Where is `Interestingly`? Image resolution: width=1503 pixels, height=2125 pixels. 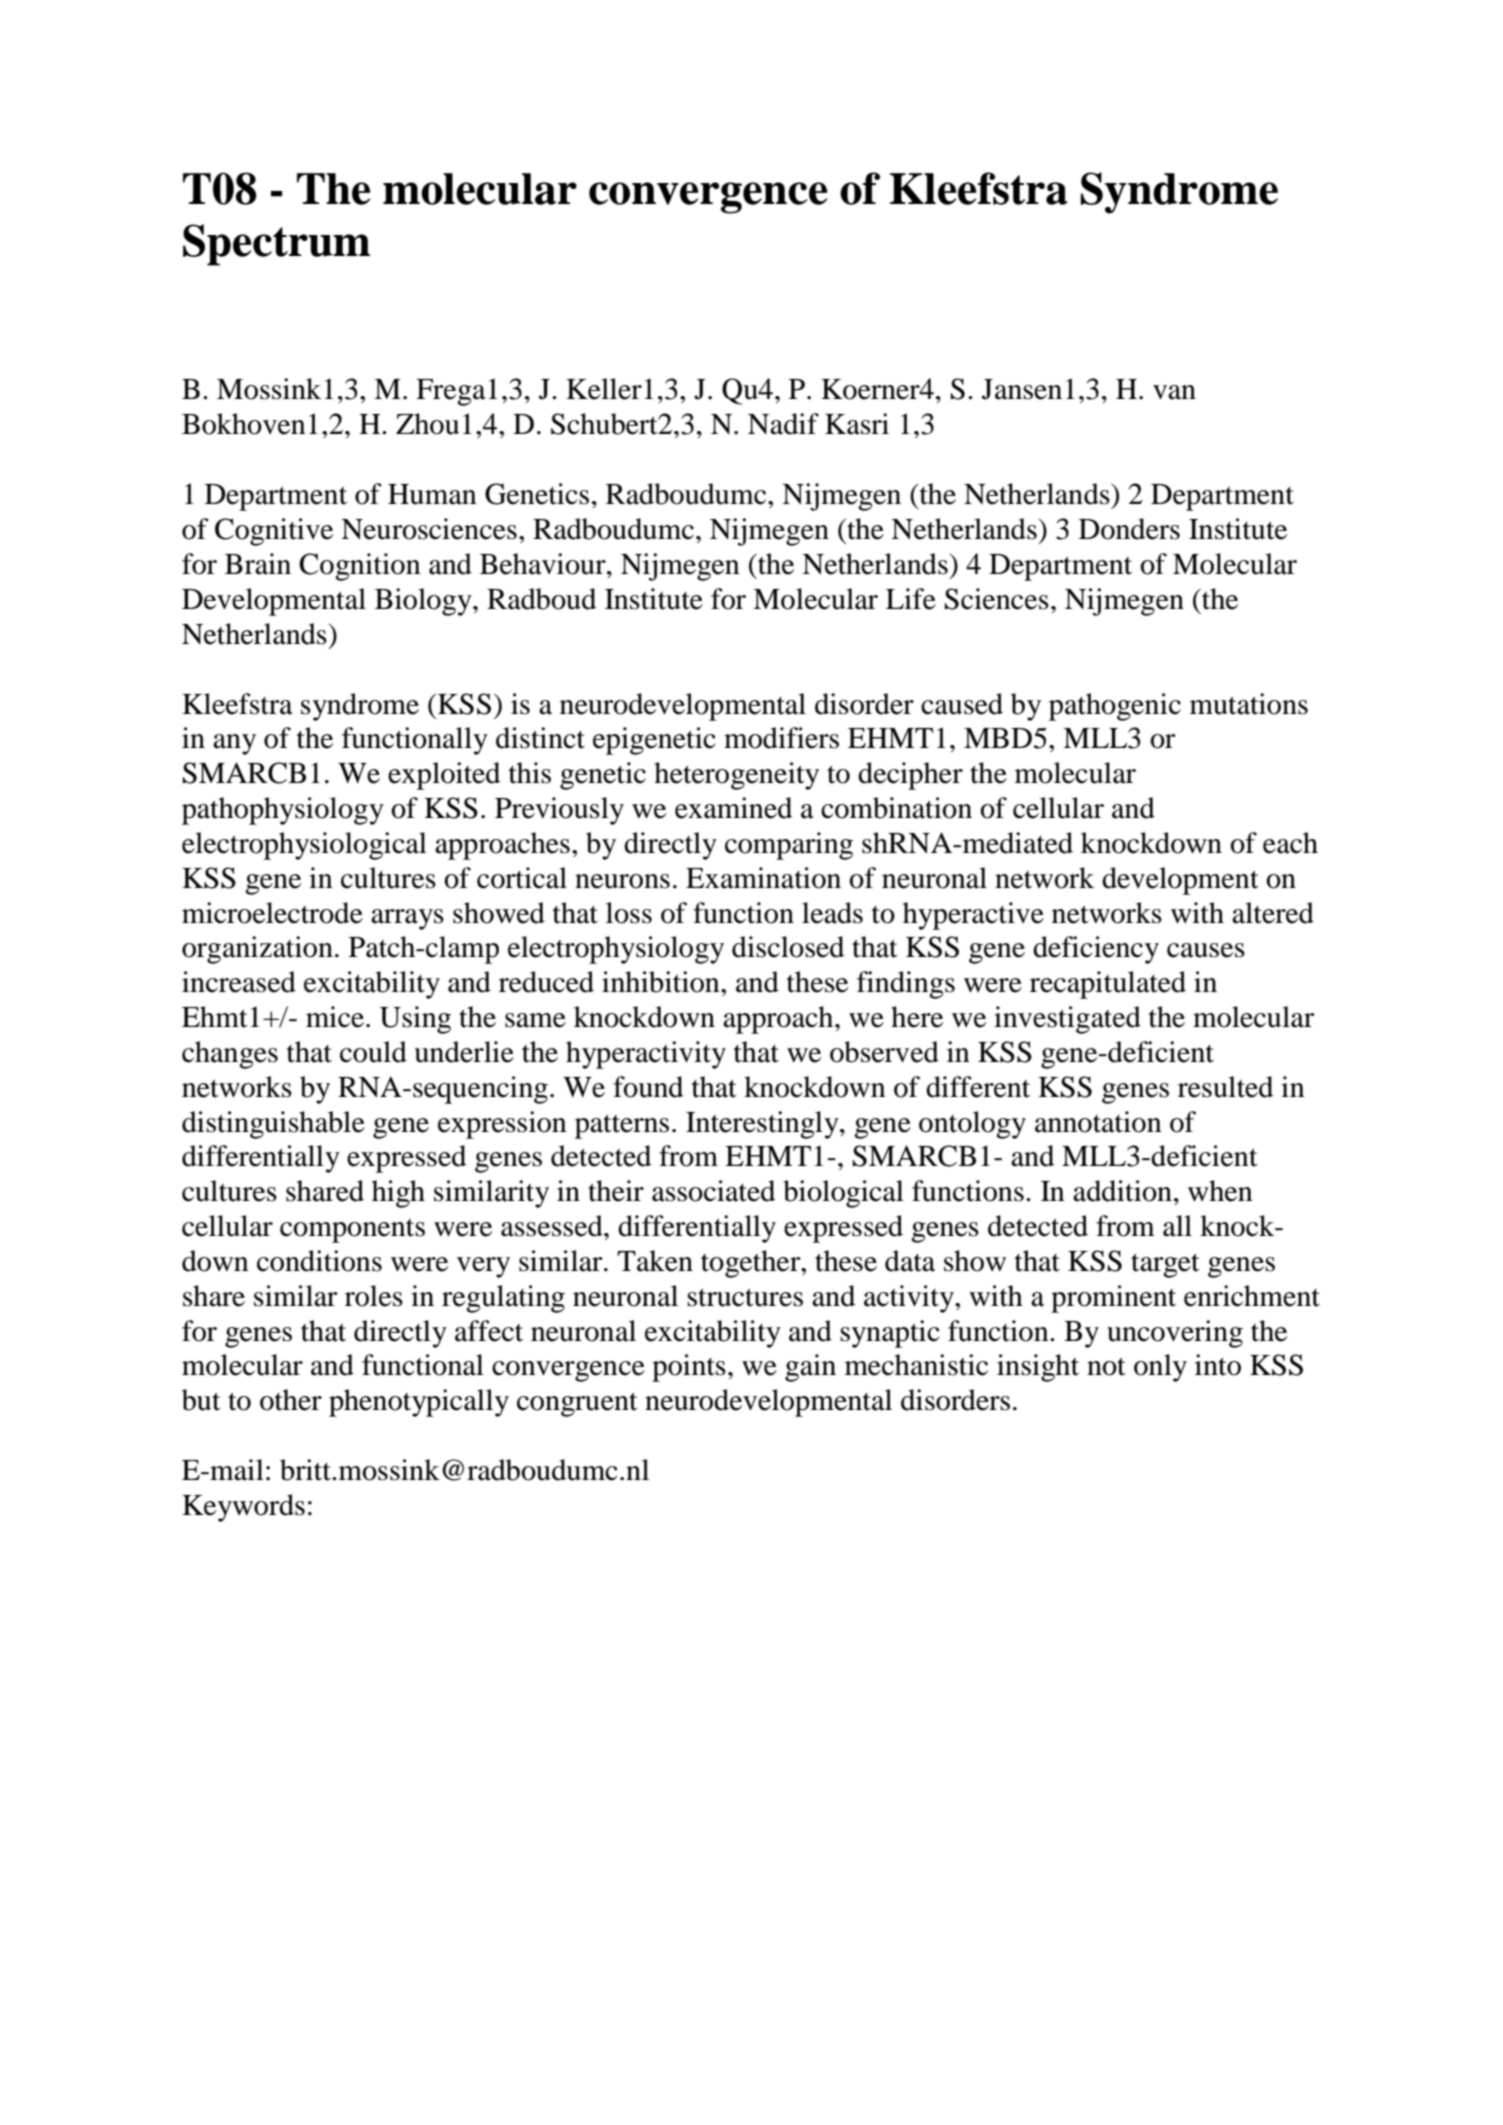 Interestingly is located at coordinates (763, 1125).
